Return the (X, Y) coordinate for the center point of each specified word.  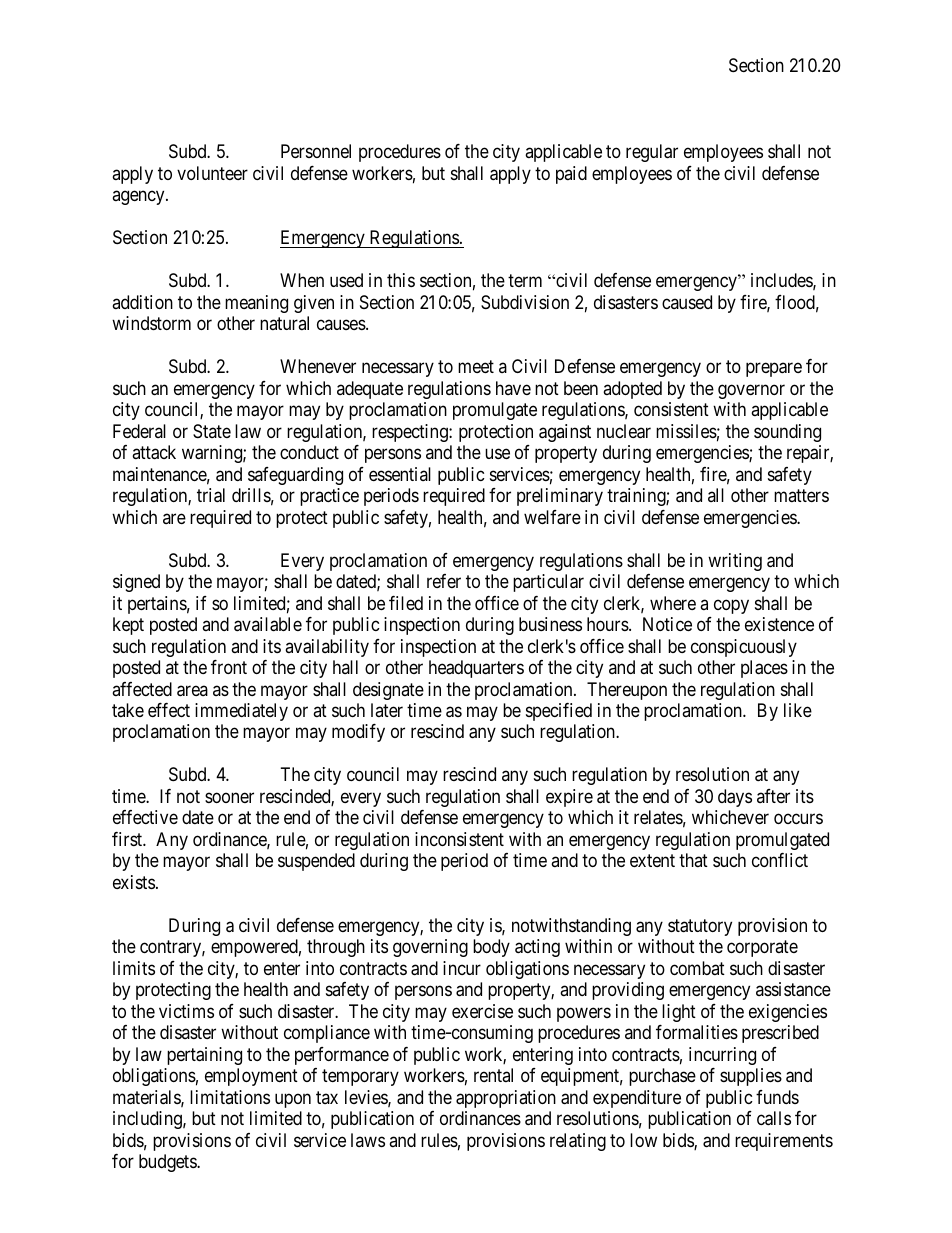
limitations (230, 1097)
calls (774, 1118)
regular (652, 153)
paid (571, 175)
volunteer (212, 173)
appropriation (506, 1099)
